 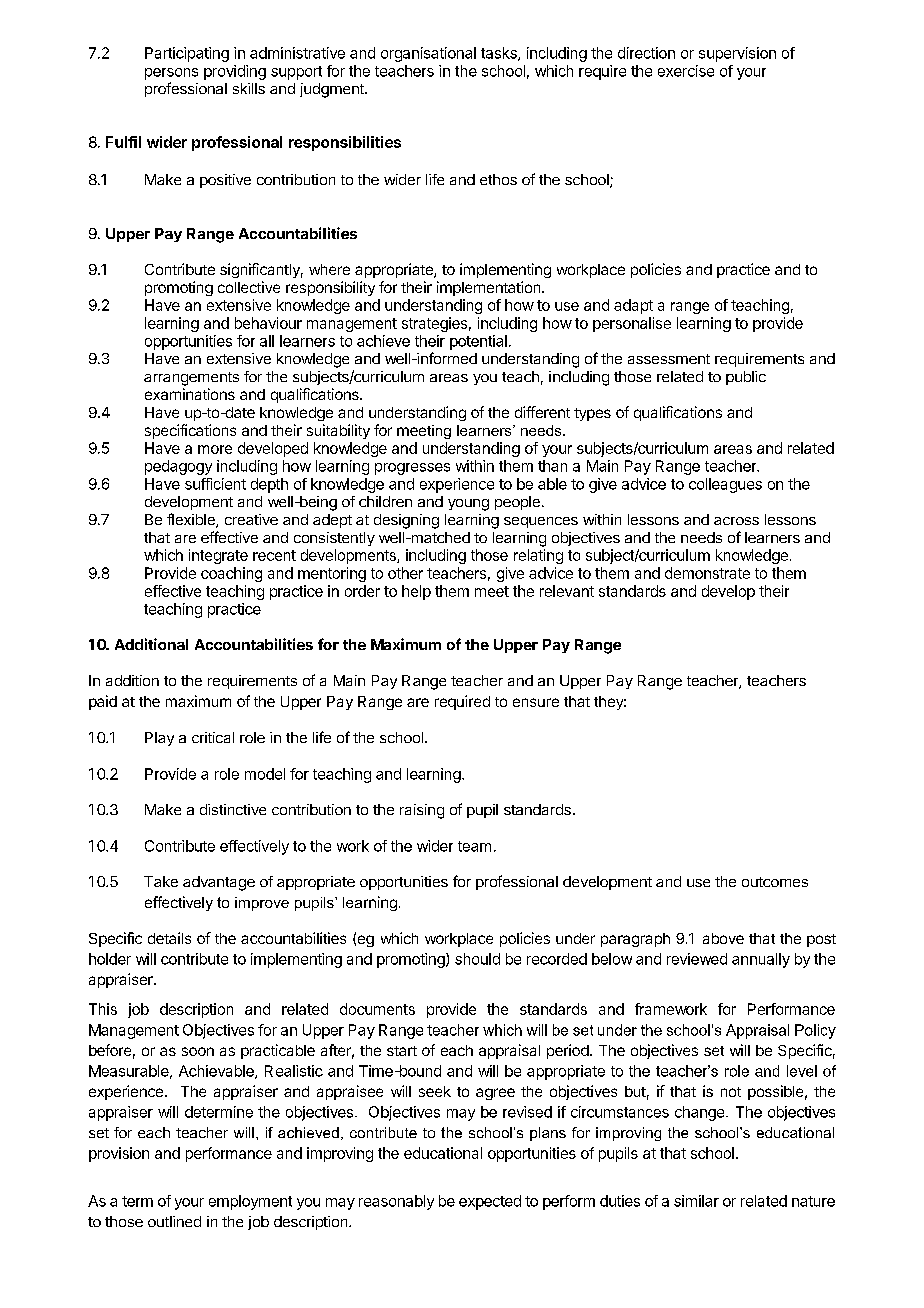 I want to click on supervision, so click(x=737, y=54).
